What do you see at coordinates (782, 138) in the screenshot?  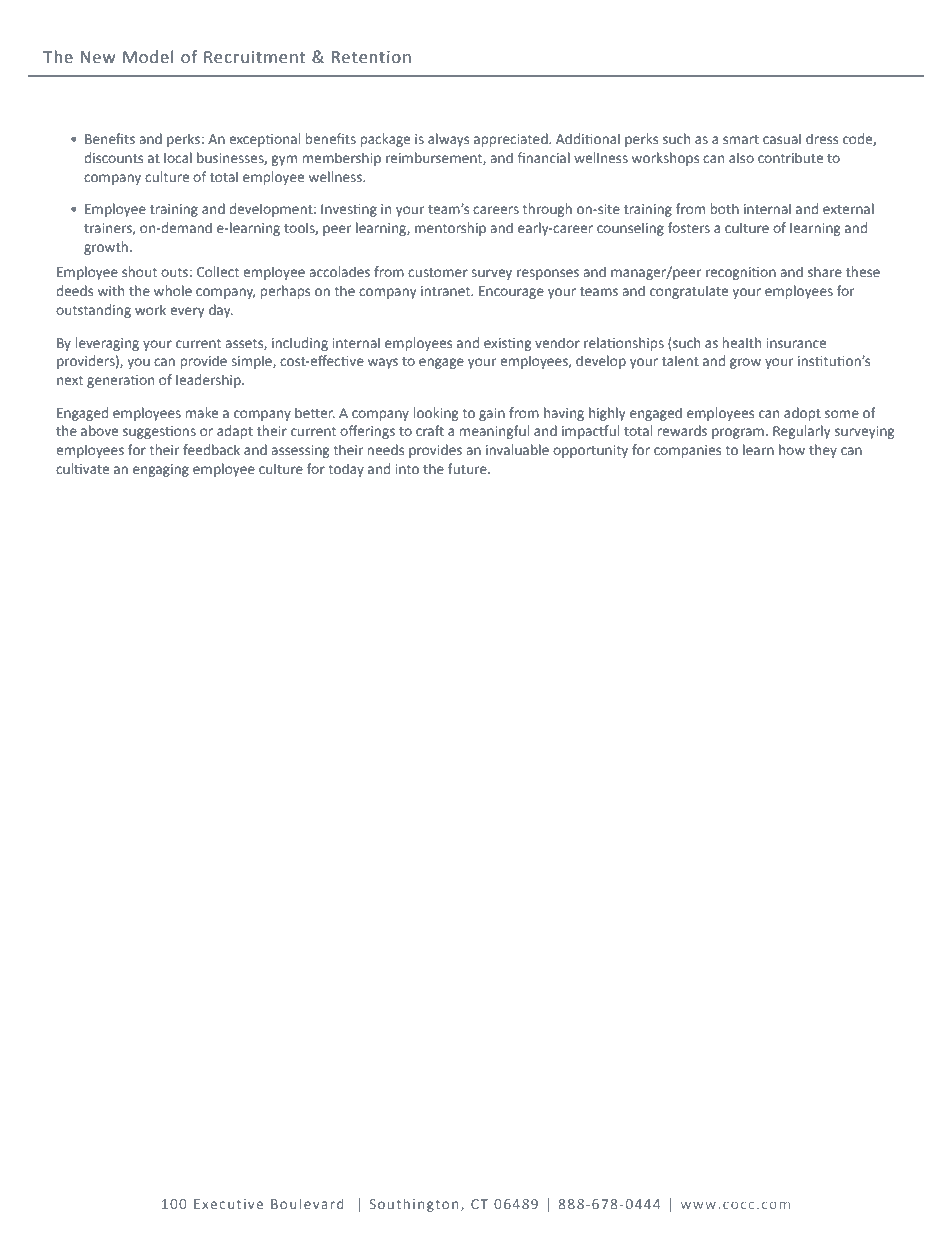 I see `casual` at bounding box center [782, 138].
